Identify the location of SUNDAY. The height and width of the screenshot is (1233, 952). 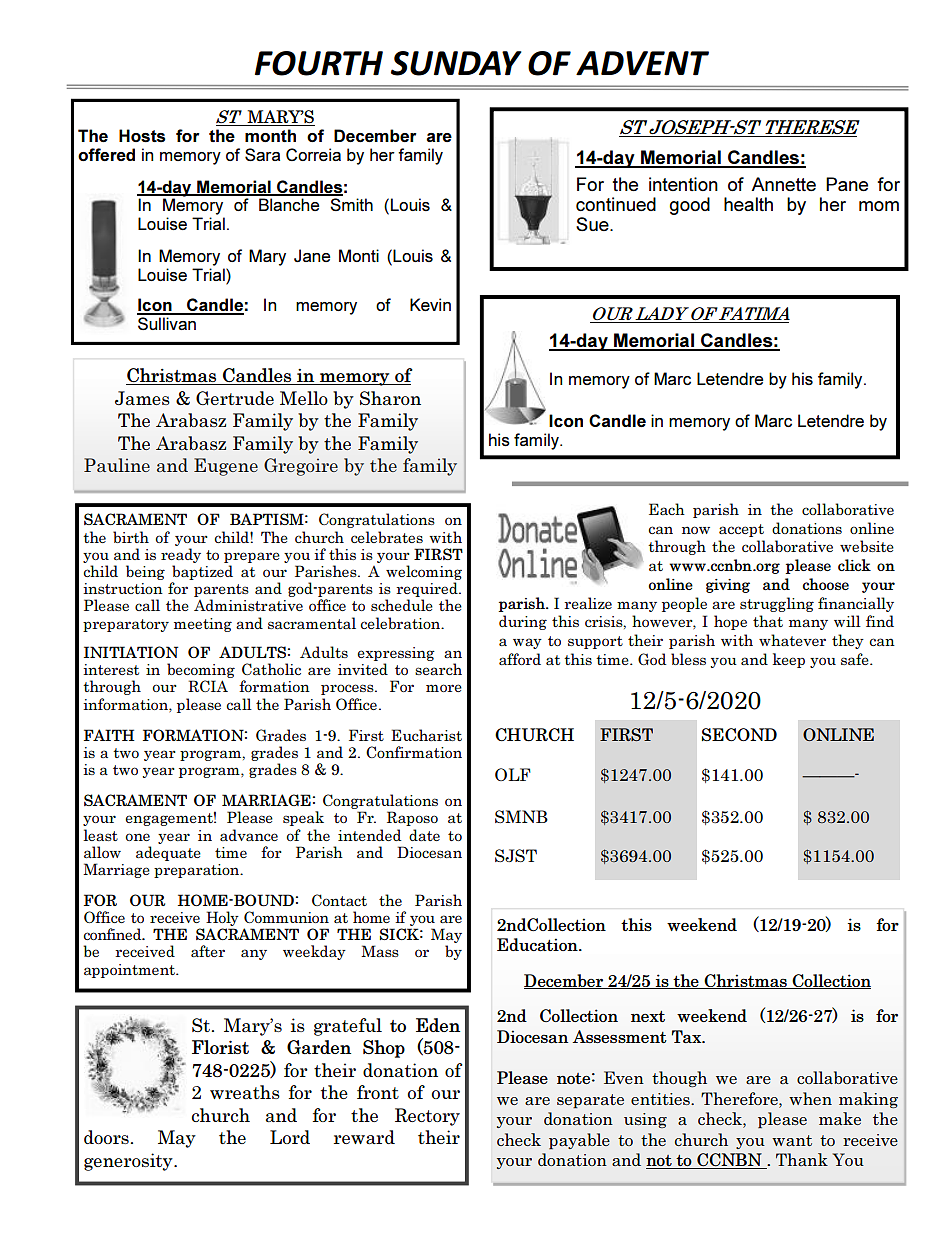
(456, 63).
